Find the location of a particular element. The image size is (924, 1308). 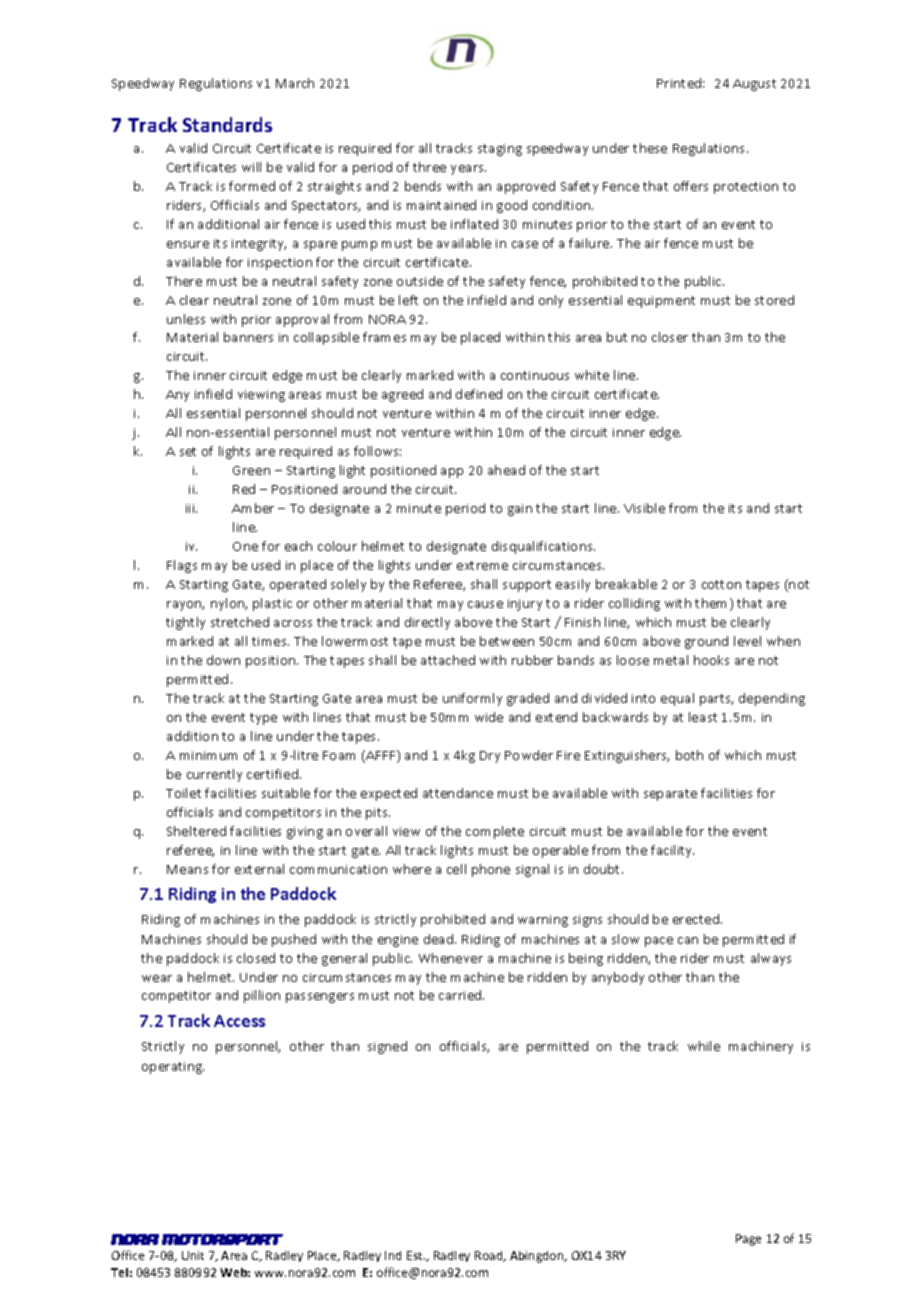

hooks is located at coordinates (711, 660).
